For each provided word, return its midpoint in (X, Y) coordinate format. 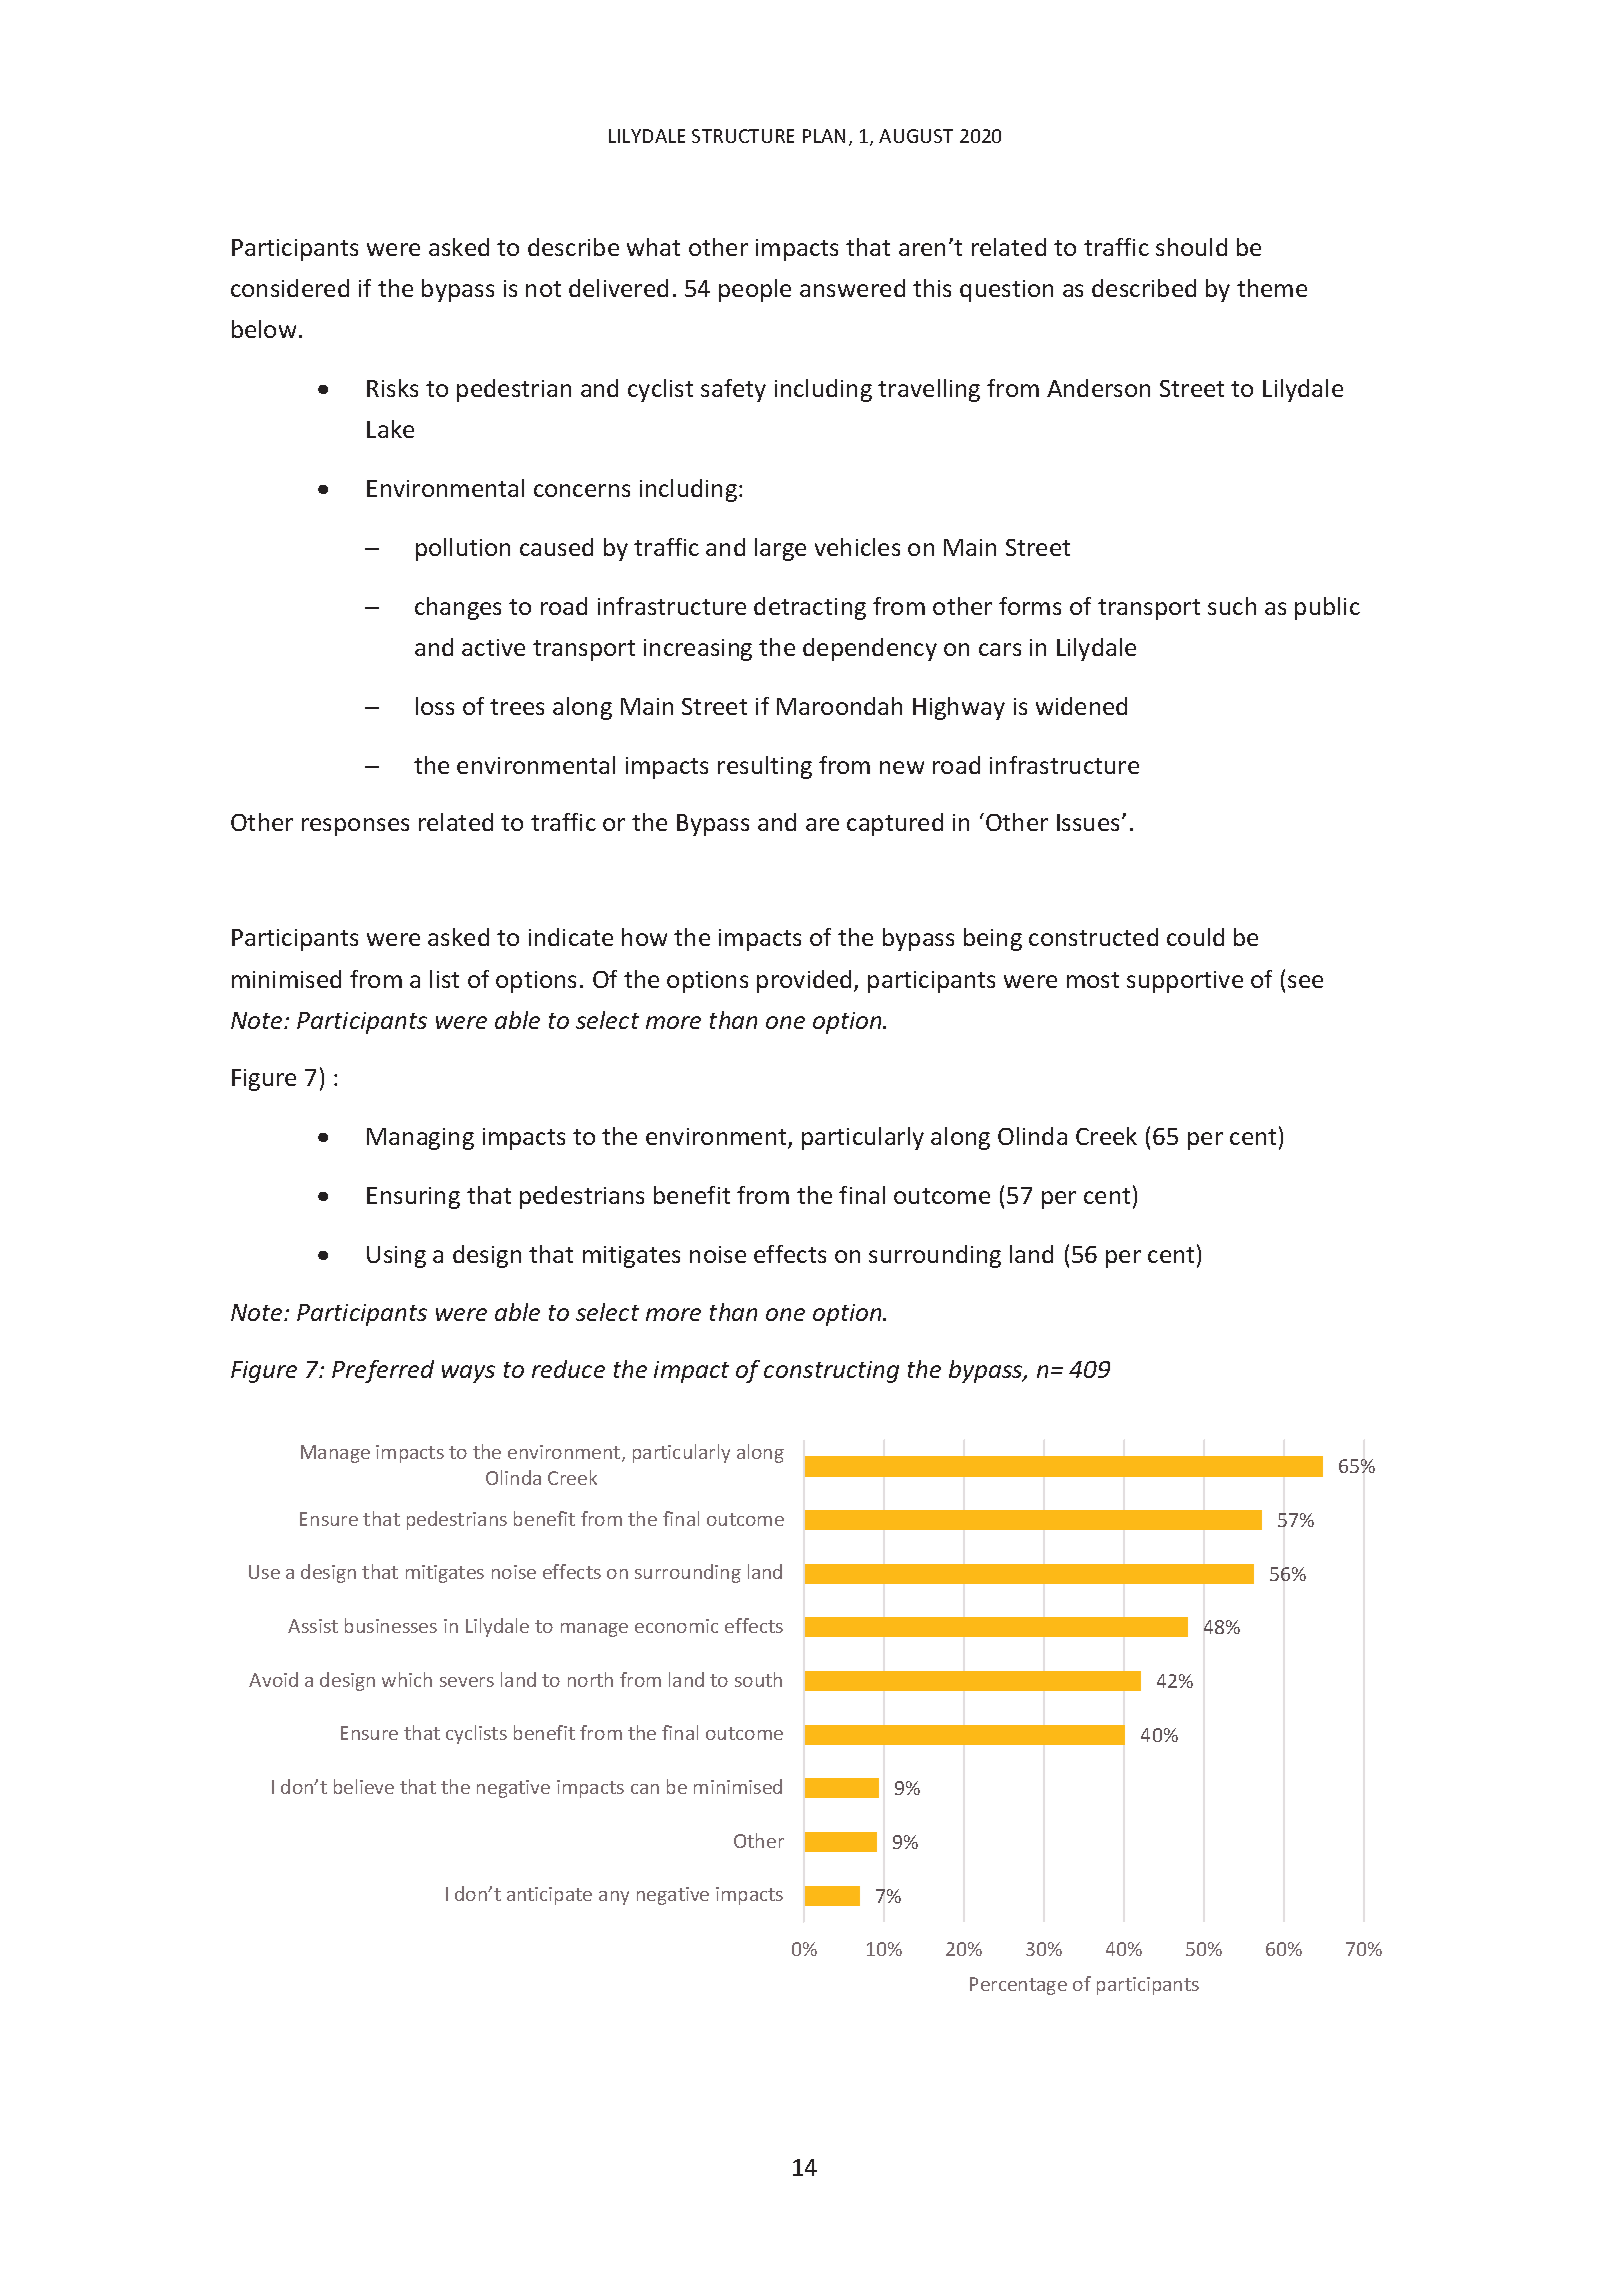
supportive (1185, 982)
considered (290, 288)
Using (396, 1257)
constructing (831, 1372)
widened (1081, 706)
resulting (765, 767)
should (1191, 247)
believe (364, 1786)
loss (435, 706)
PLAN (824, 136)
